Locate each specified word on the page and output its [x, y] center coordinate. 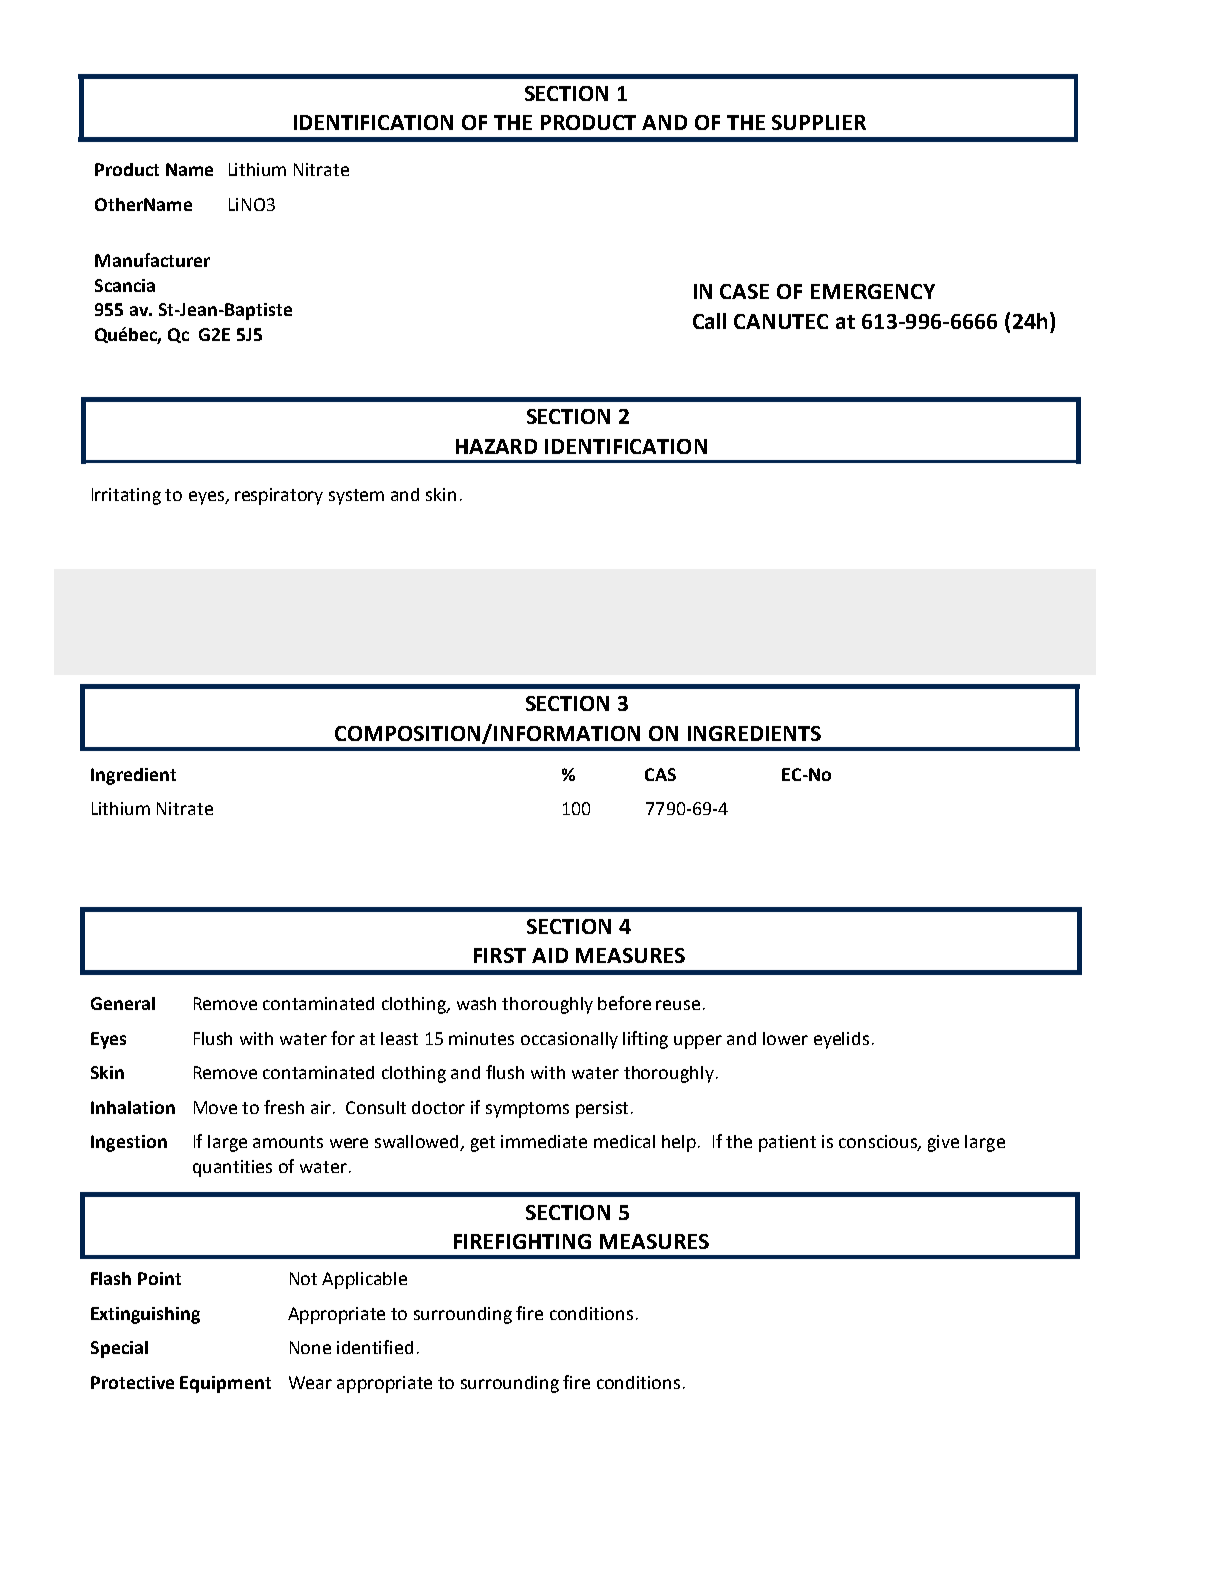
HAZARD [496, 446]
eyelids [841, 1040]
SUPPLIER [819, 122]
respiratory [279, 496]
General [123, 1003]
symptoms [527, 1110]
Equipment [225, 1384]
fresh [284, 1107]
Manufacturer [152, 260]
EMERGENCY [873, 291]
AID [550, 955]
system [356, 497]
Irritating [126, 496]
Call [709, 321]
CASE [744, 291]
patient [787, 1143]
